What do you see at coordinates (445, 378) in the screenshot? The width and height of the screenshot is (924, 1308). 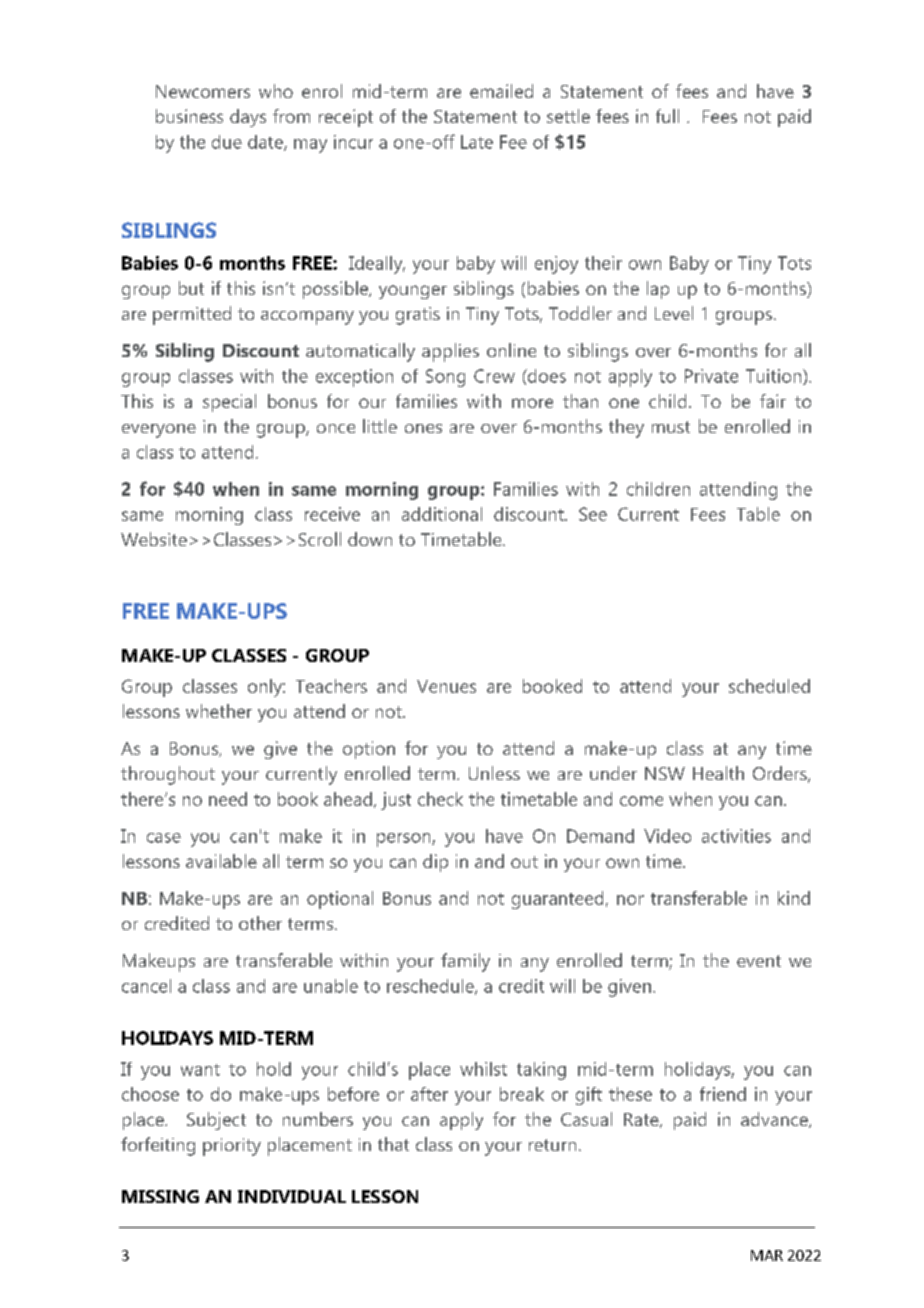 I see `Song` at bounding box center [445, 378].
